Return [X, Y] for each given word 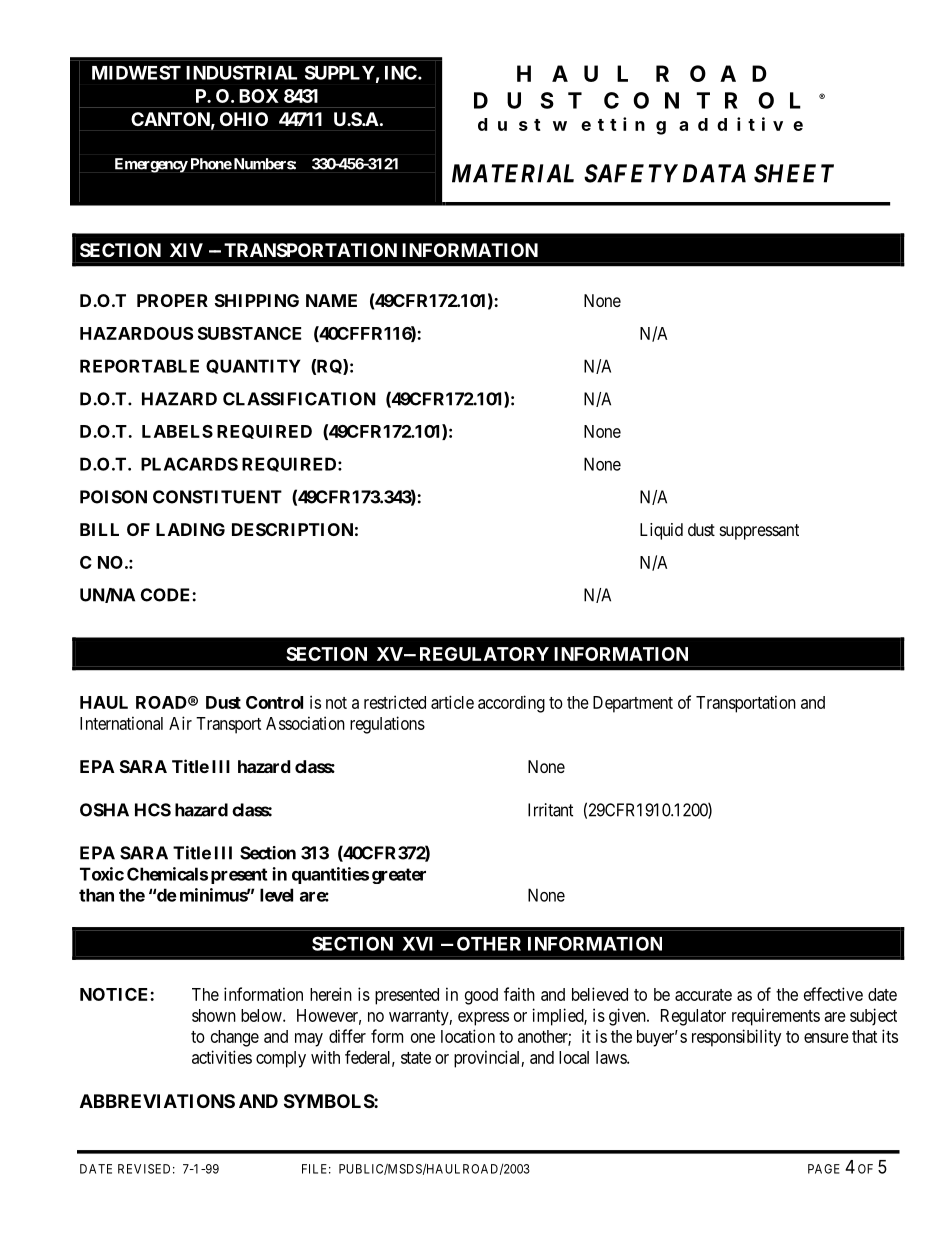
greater [399, 876]
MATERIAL [513, 173]
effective [833, 994]
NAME [331, 300]
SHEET [794, 173]
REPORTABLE [139, 366]
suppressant [759, 532]
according [511, 704]
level [276, 895]
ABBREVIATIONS [157, 1101]
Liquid [661, 531]
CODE [167, 595]
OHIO [244, 119]
